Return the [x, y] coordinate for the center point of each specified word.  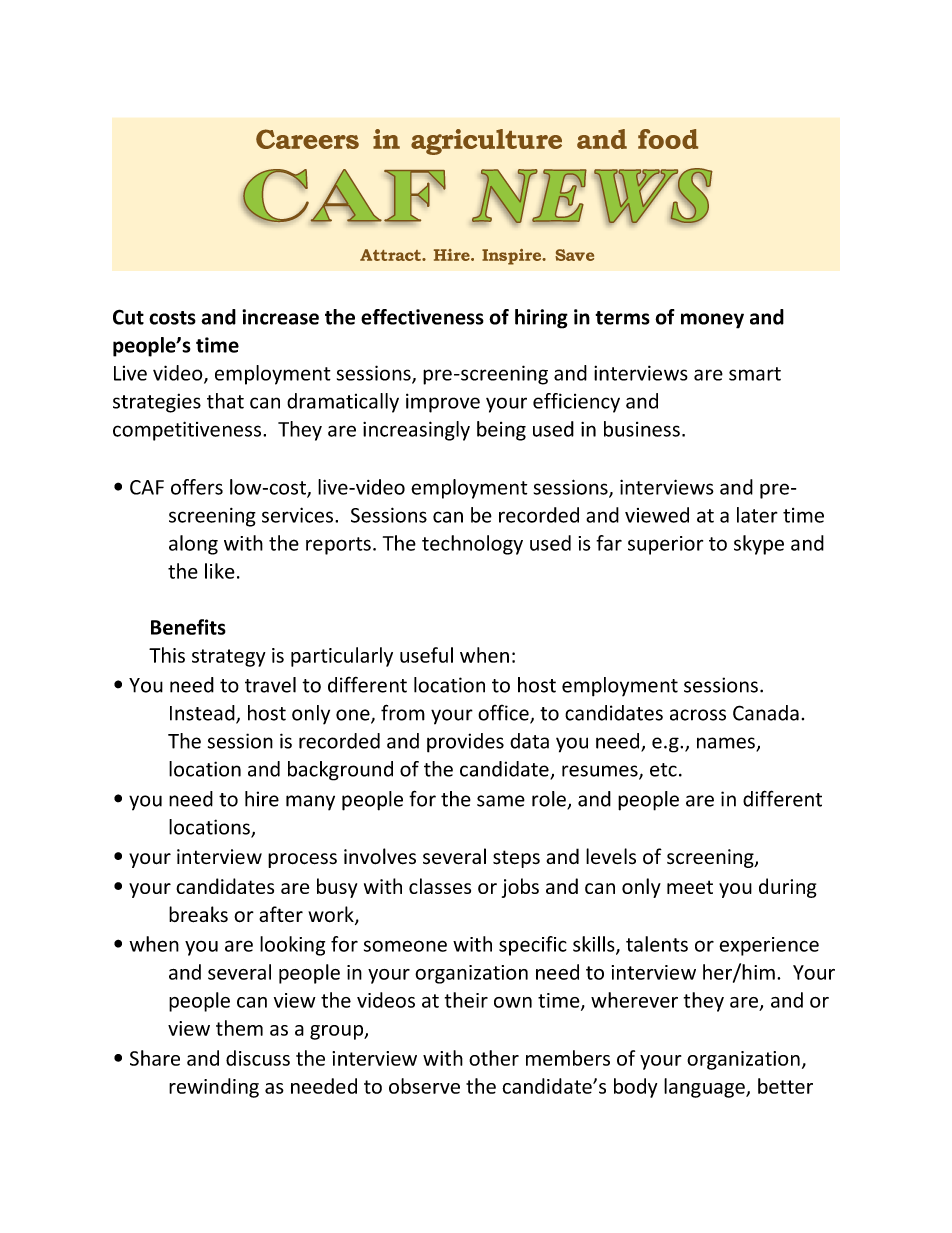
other [494, 1058]
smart [755, 374]
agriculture [486, 142]
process [302, 860]
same [501, 801]
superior [665, 545]
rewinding [214, 1088]
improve [443, 403]
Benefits [188, 627]
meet [690, 887]
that [225, 401]
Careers [307, 139]
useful [426, 655]
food [668, 139]
